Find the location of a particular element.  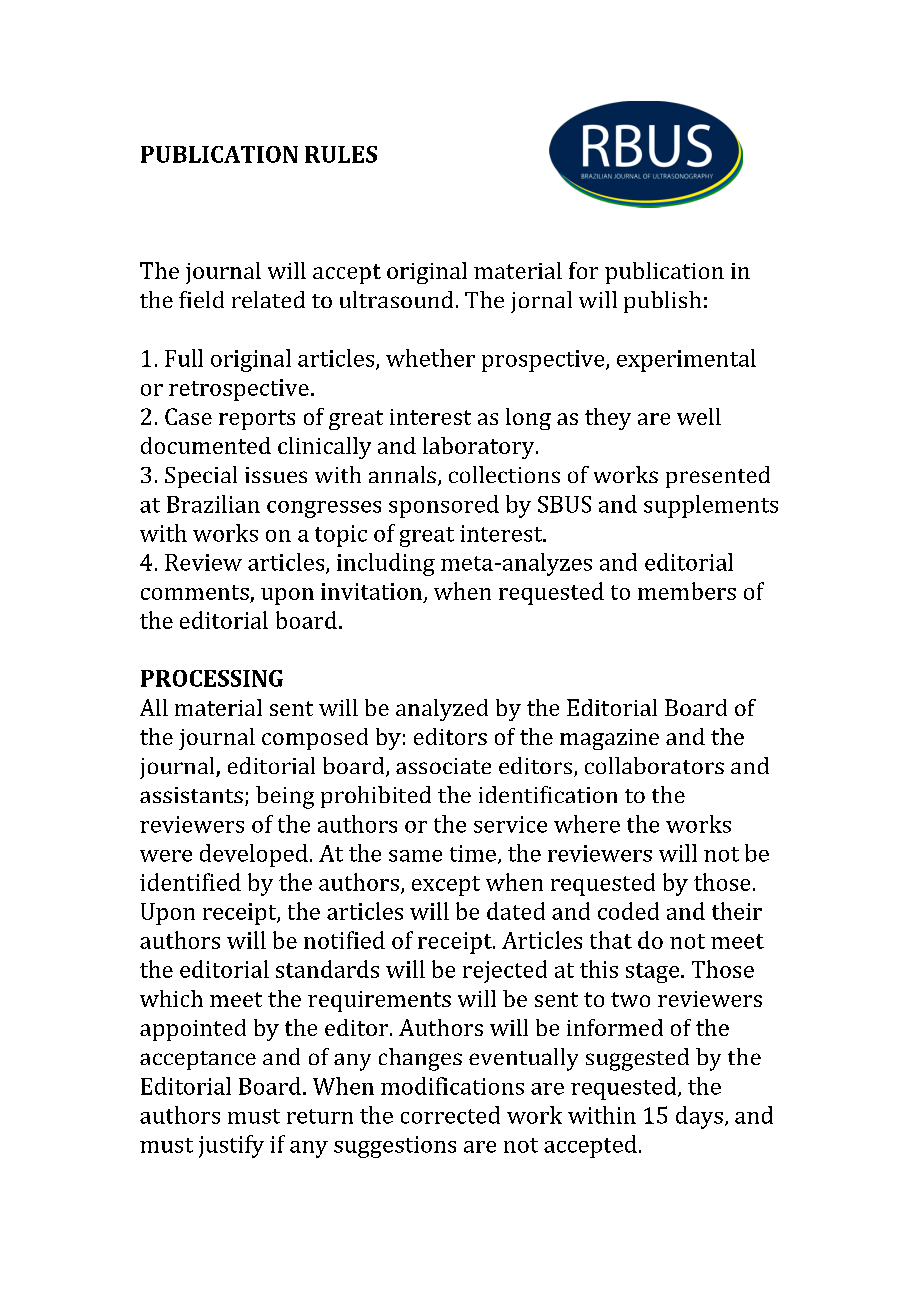

justify is located at coordinates (231, 1146).
